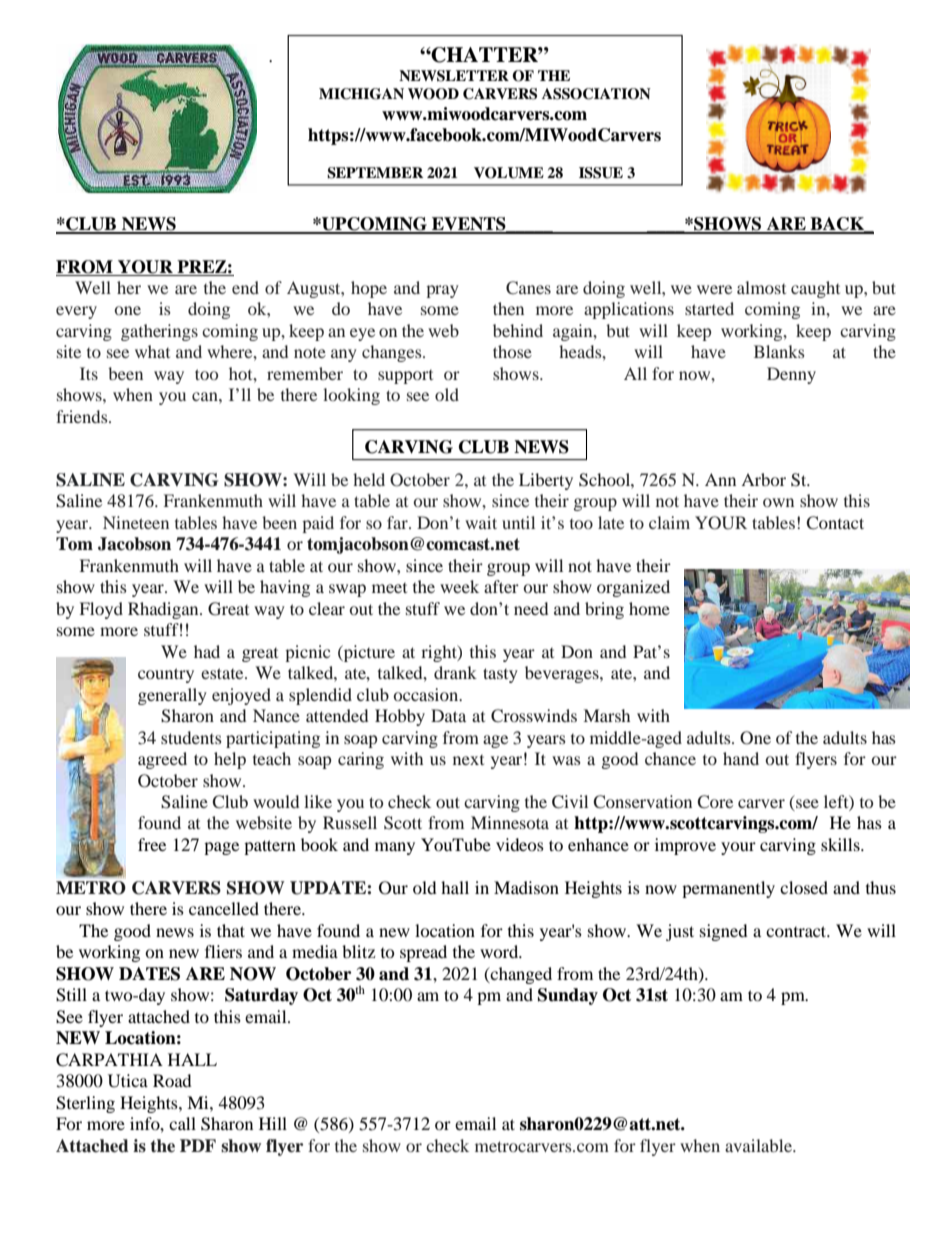 This document has width=952, height=1233. Describe the element at coordinates (162, 760) in the document. I see `agreed` at that location.
